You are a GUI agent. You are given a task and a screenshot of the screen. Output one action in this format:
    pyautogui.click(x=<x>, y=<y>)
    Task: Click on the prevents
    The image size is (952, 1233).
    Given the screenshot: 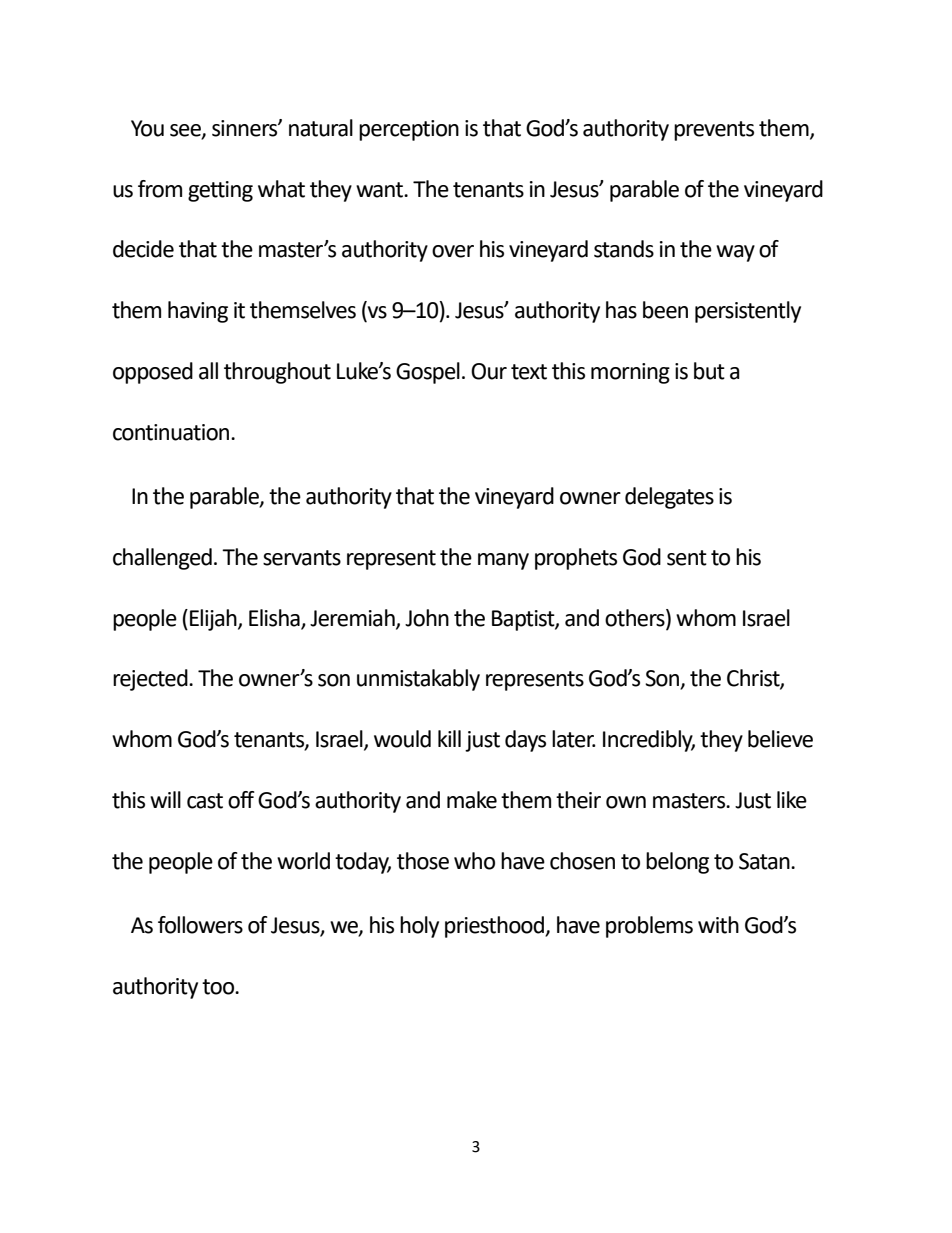 What is the action you would take?
    pyautogui.click(x=714, y=131)
